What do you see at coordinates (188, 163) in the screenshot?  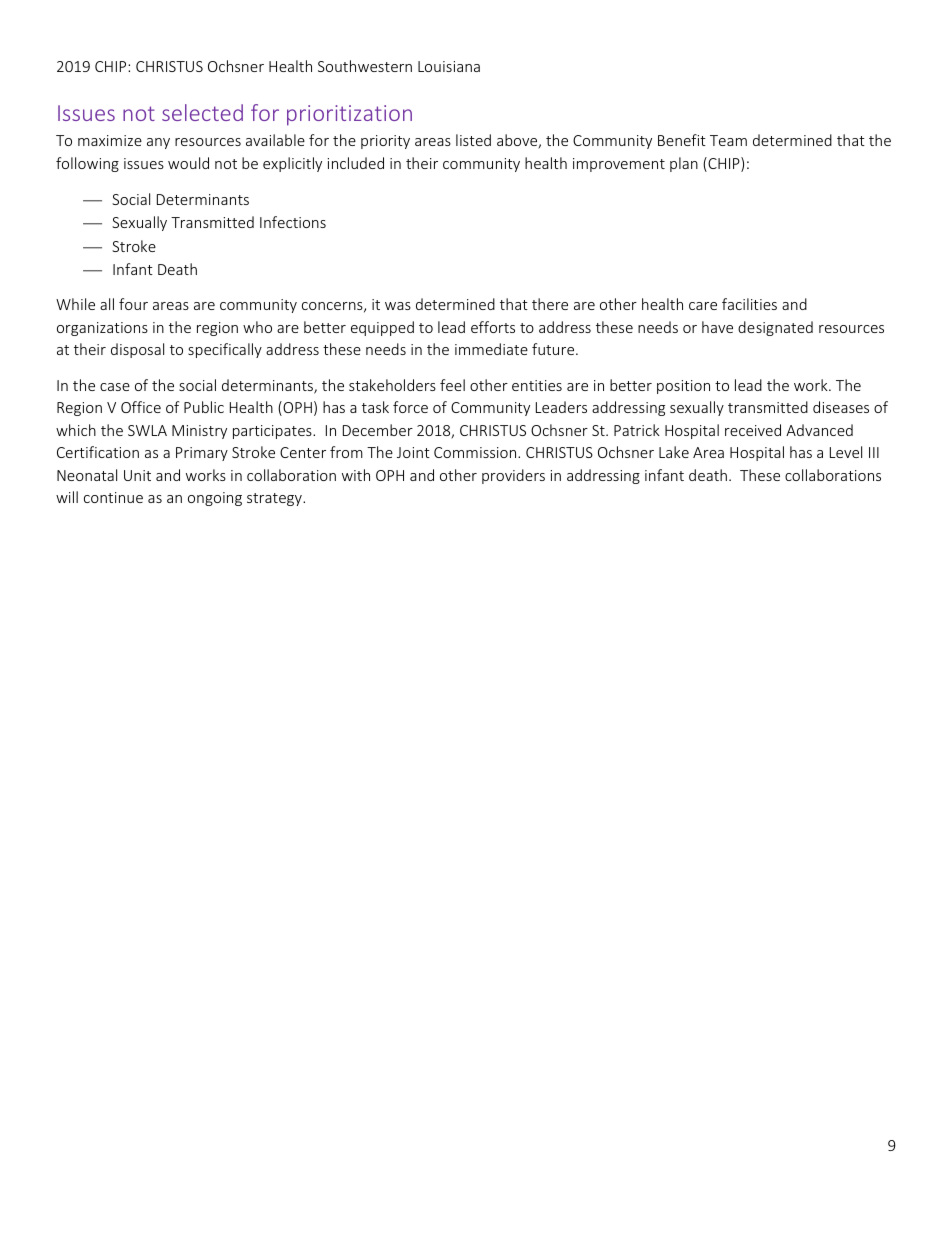 I see `would` at bounding box center [188, 163].
